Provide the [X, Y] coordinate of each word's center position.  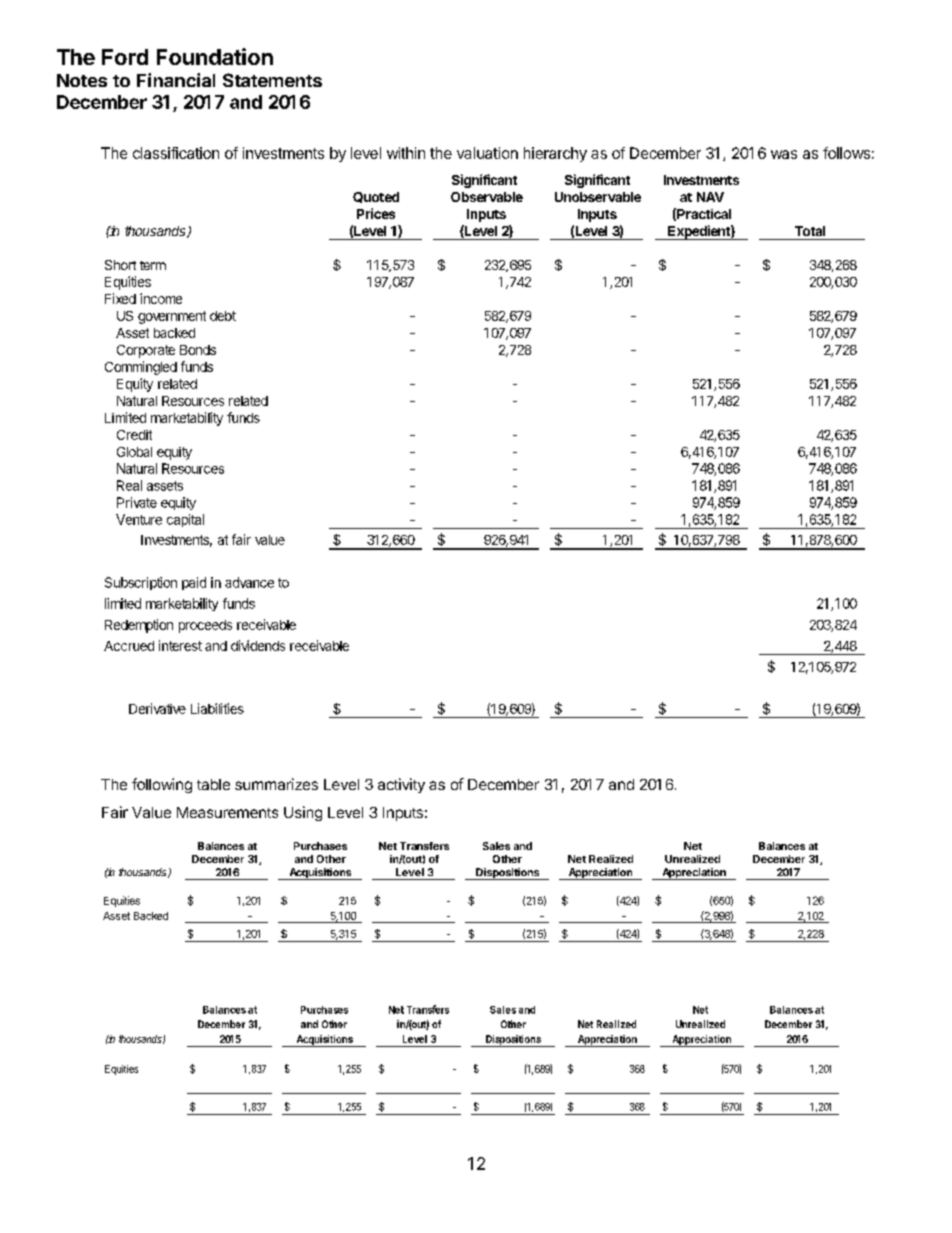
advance [249, 582]
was [784, 154]
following [162, 785]
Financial [176, 80]
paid [194, 583]
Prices [376, 213]
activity [401, 785]
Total [810, 231]
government [172, 317]
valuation [487, 153]
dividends [258, 645]
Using [303, 813]
